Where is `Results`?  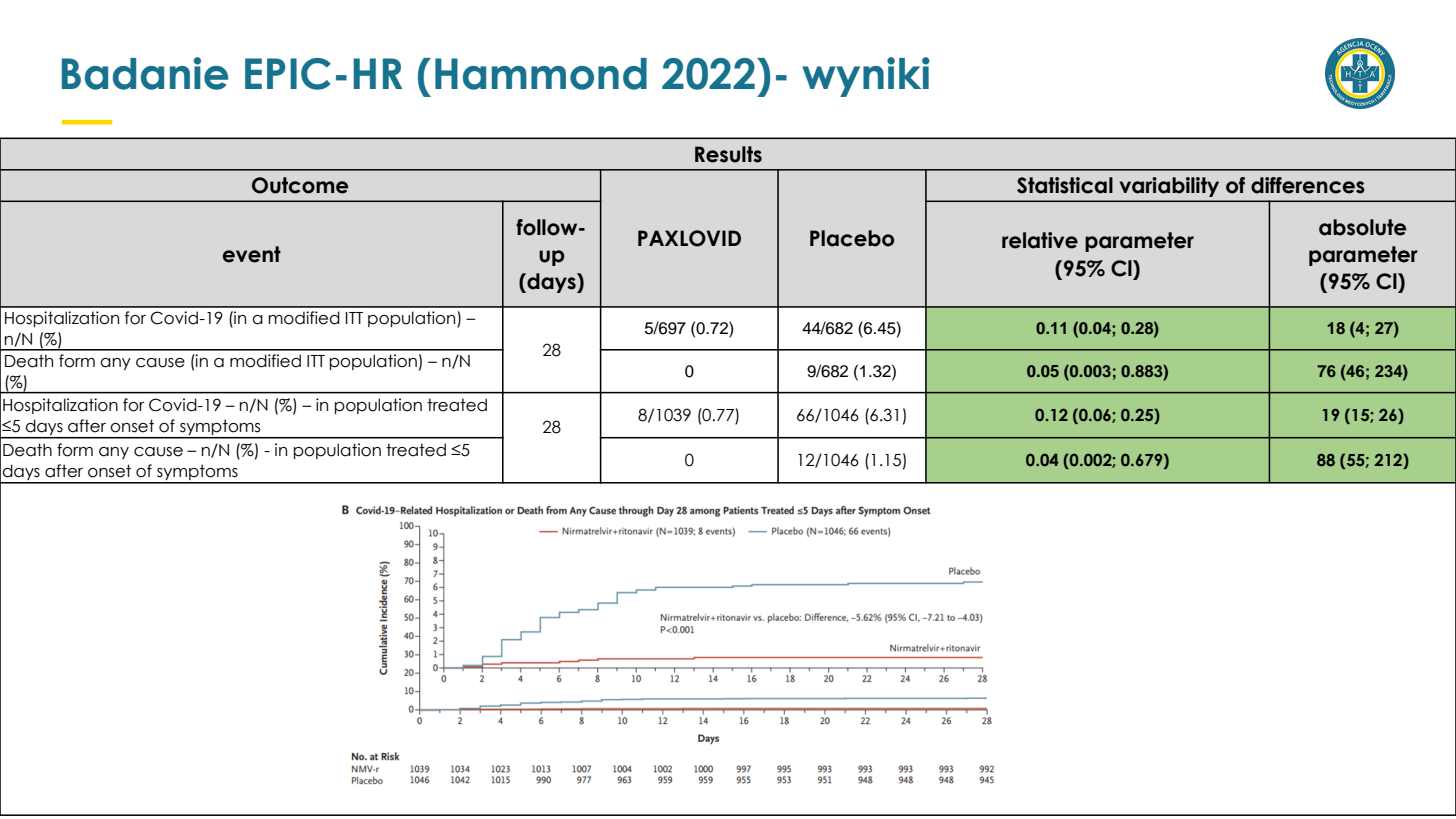
Results is located at coordinates (728, 154).
